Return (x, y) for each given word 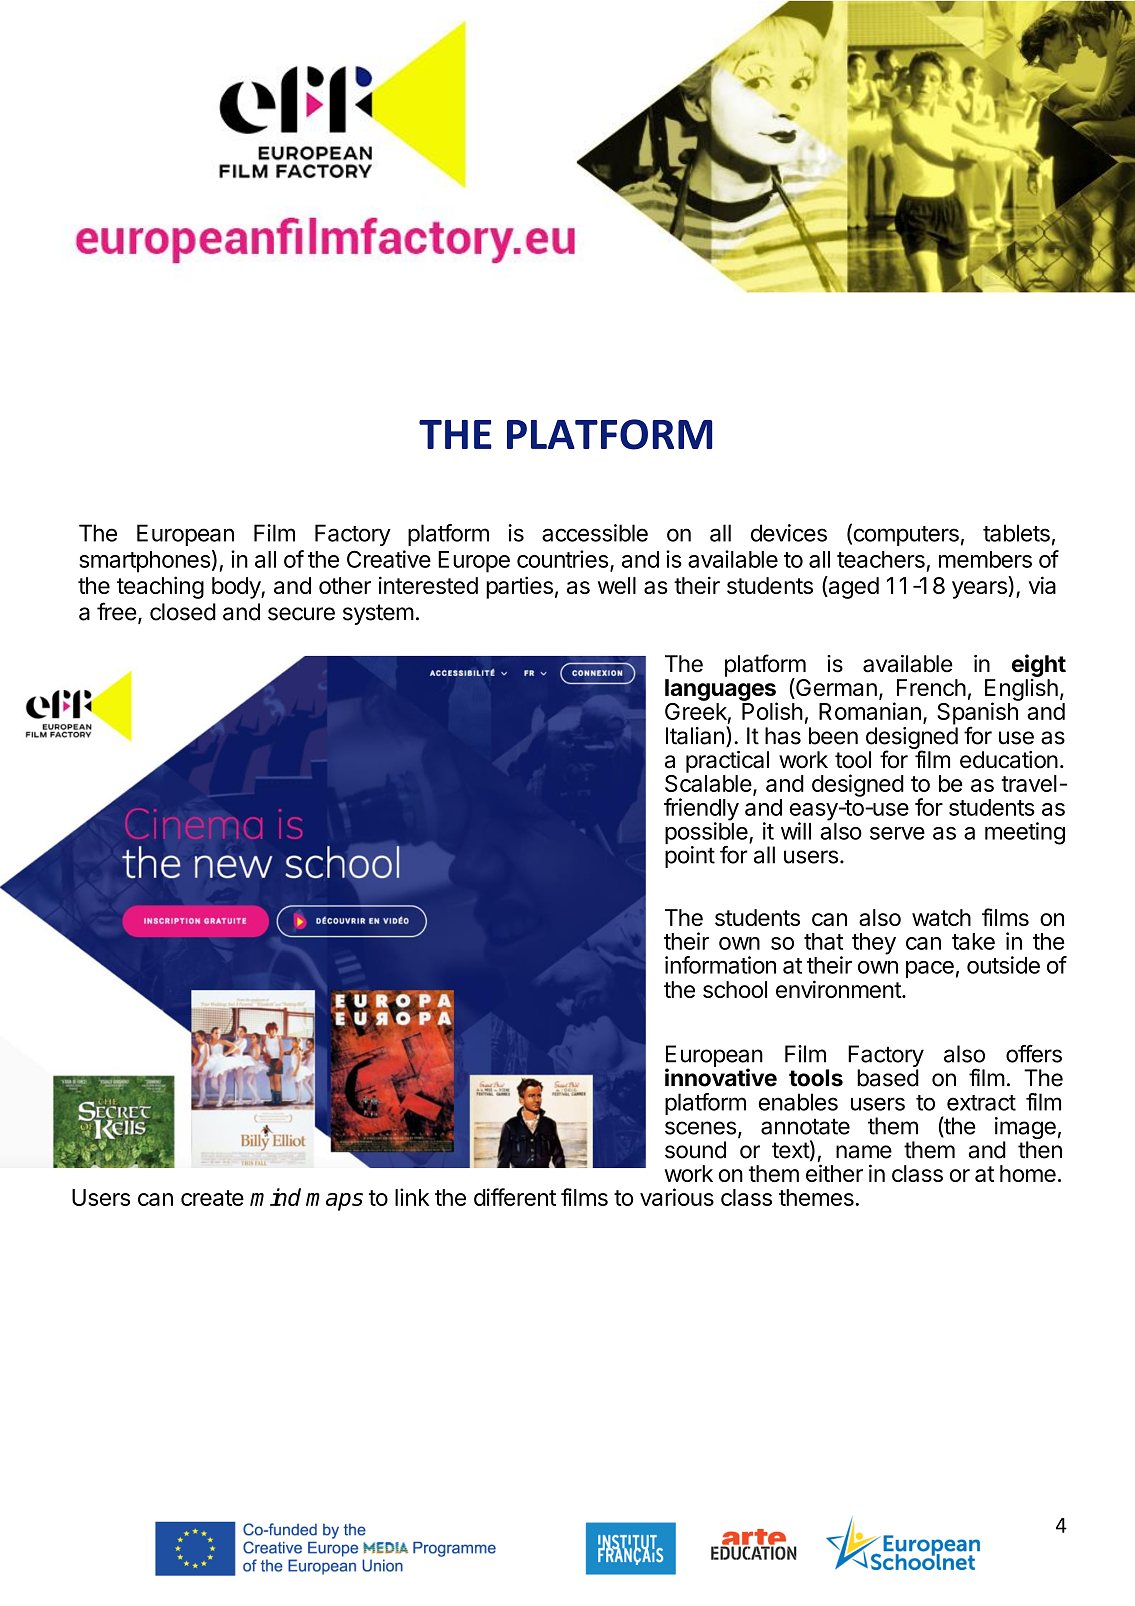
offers (1034, 1054)
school (735, 989)
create (212, 1198)
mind (275, 1197)
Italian (695, 736)
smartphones (144, 562)
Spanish (978, 713)
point (690, 857)
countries (562, 559)
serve (897, 833)
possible (707, 834)
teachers (881, 559)
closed (183, 612)
